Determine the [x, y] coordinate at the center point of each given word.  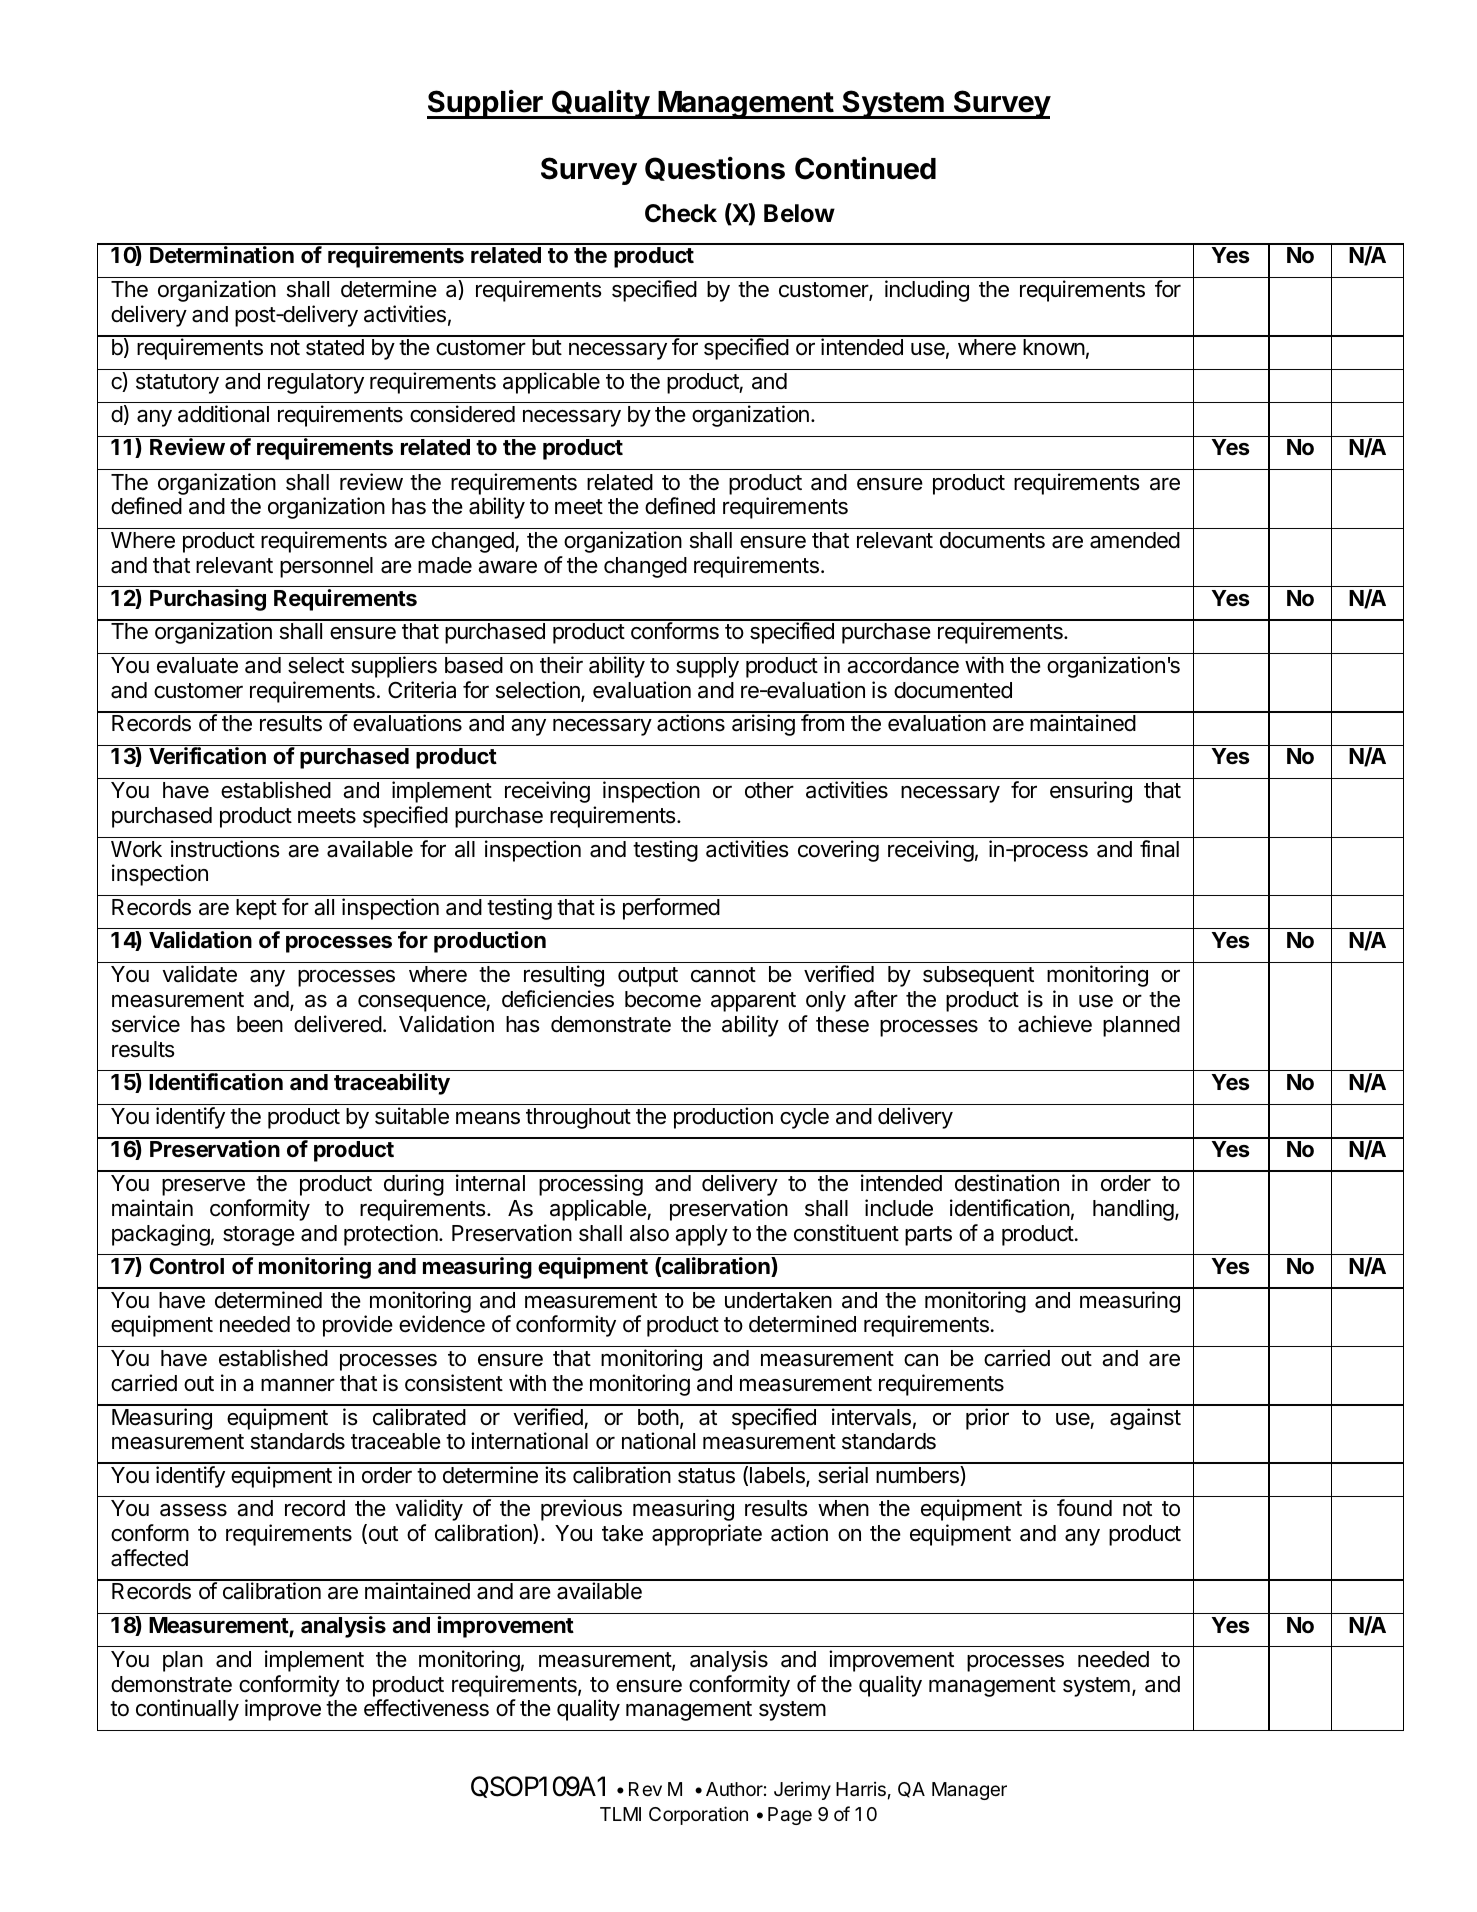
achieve [1055, 1024]
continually [187, 1710]
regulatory [316, 383]
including [927, 291]
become [663, 999]
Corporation [698, 1815]
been [260, 1024]
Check [681, 213]
